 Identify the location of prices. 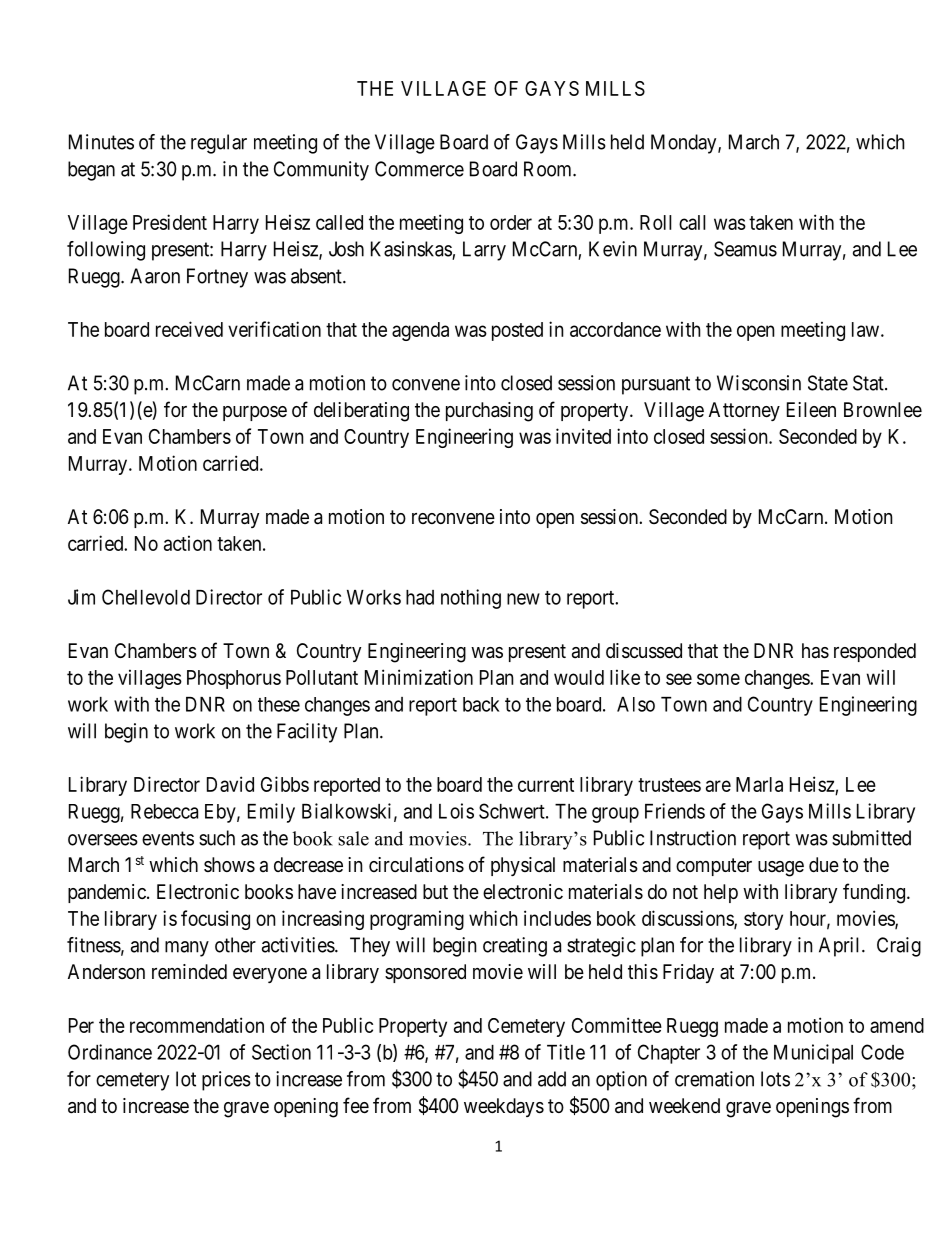
(226, 1081).
